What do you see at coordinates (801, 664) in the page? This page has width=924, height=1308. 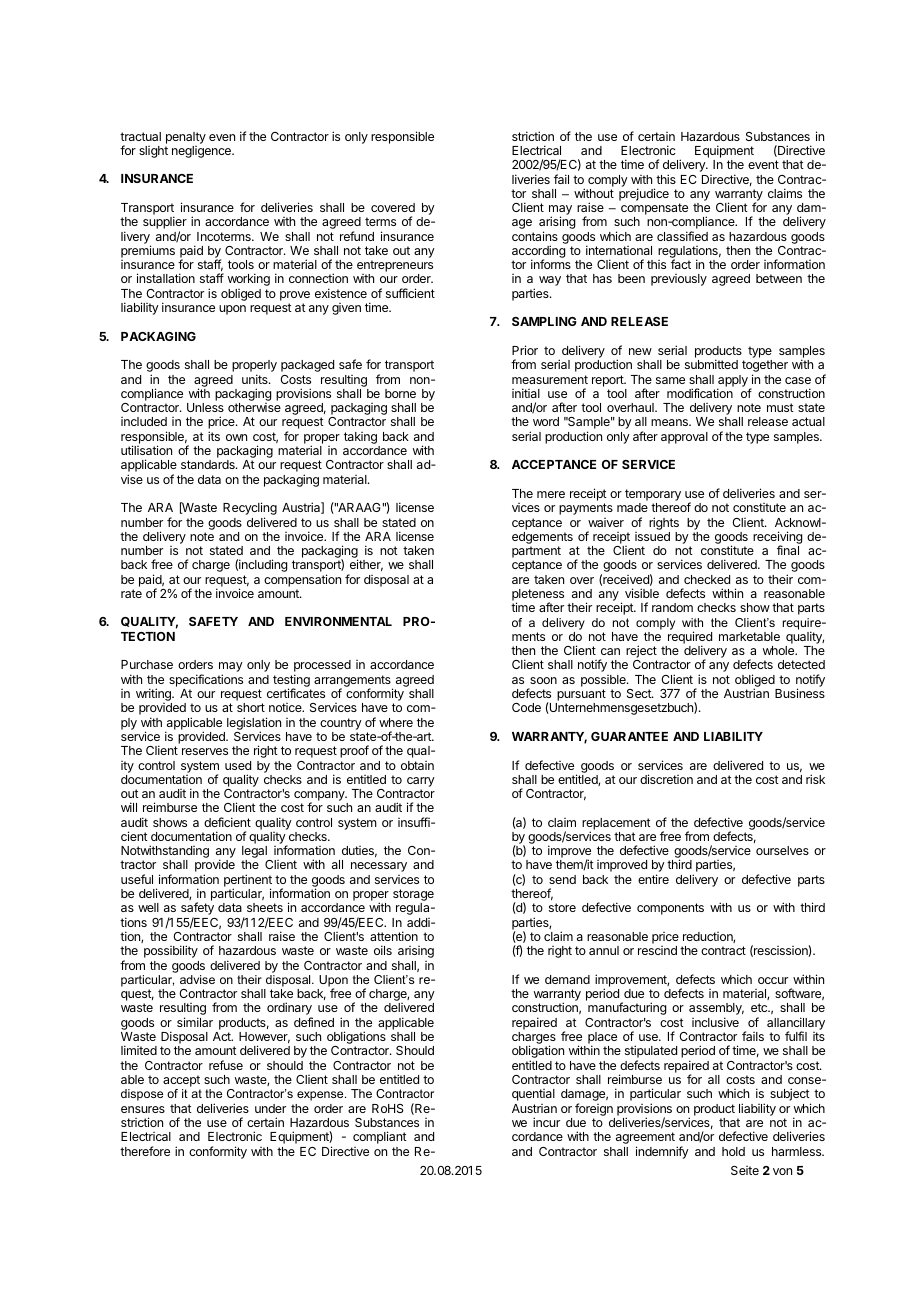 I see `detected` at bounding box center [801, 664].
